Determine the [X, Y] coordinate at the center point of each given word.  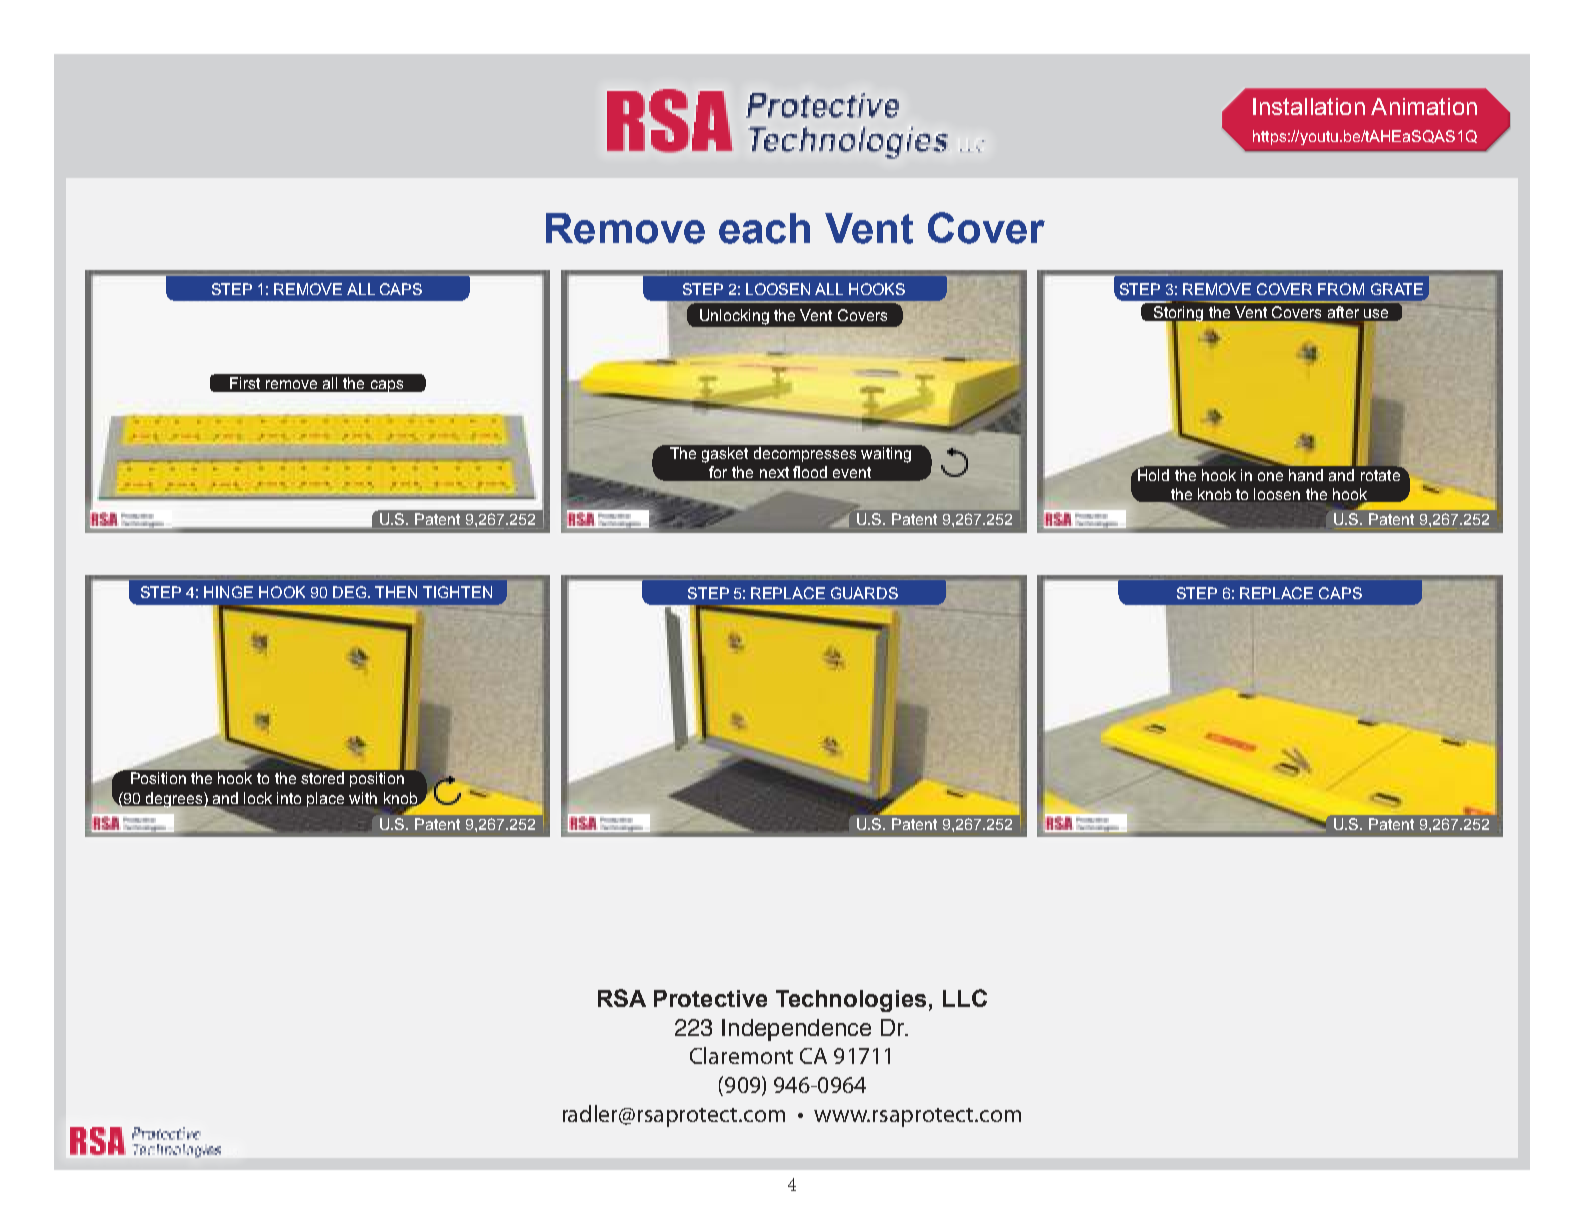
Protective [710, 998]
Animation [1424, 106]
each [764, 228]
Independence [796, 1030]
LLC [965, 998]
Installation [1309, 106]
